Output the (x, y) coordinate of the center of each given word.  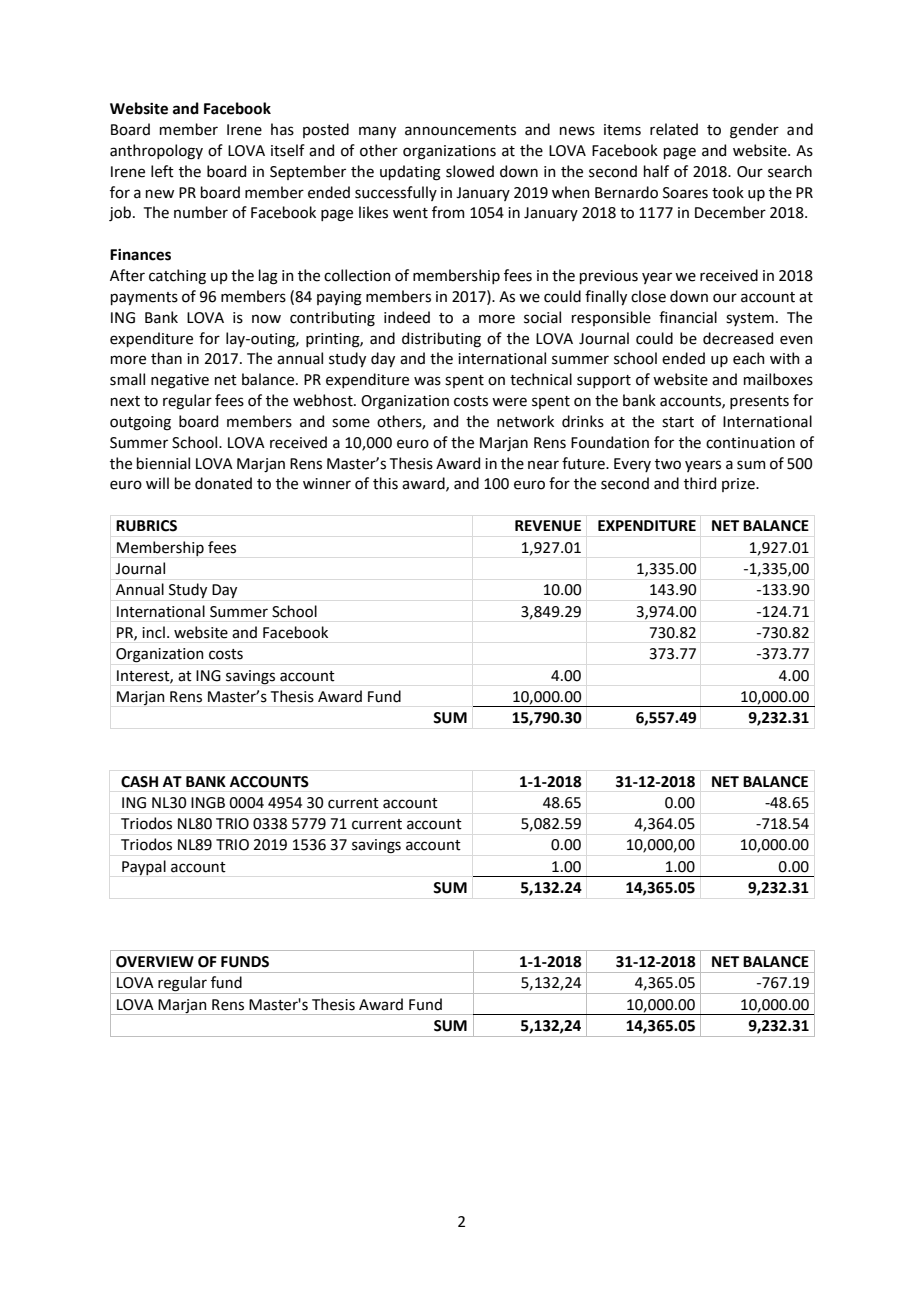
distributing (441, 340)
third (700, 483)
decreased (738, 338)
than (166, 358)
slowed (470, 171)
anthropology (156, 152)
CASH (139, 782)
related (674, 129)
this (385, 483)
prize (739, 485)
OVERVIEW (155, 962)
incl (153, 632)
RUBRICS (146, 526)
